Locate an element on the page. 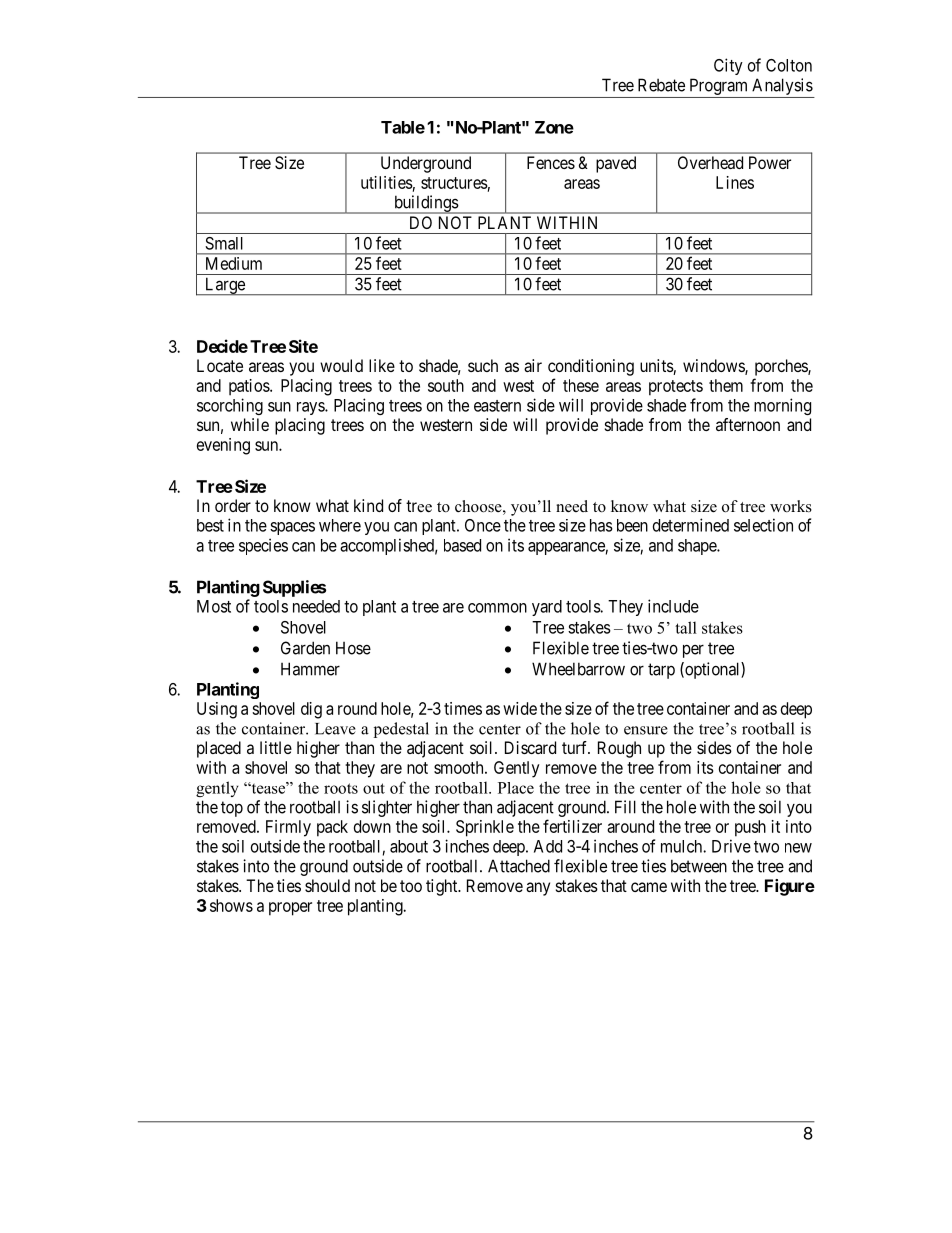 Image resolution: width=952 pixels, height=1233 pixels. based is located at coordinates (462, 545).
